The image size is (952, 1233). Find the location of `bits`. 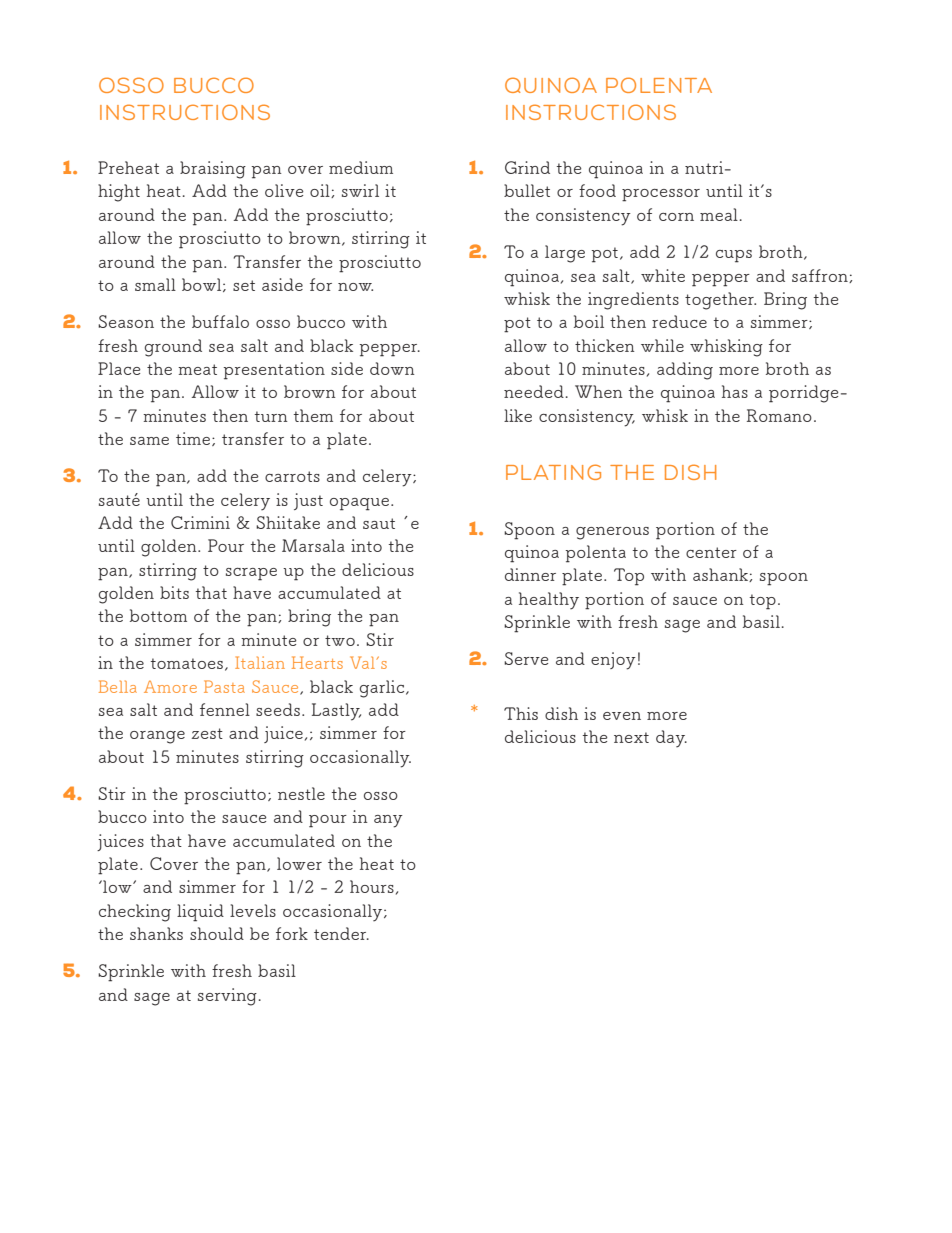

bits is located at coordinates (174, 592).
